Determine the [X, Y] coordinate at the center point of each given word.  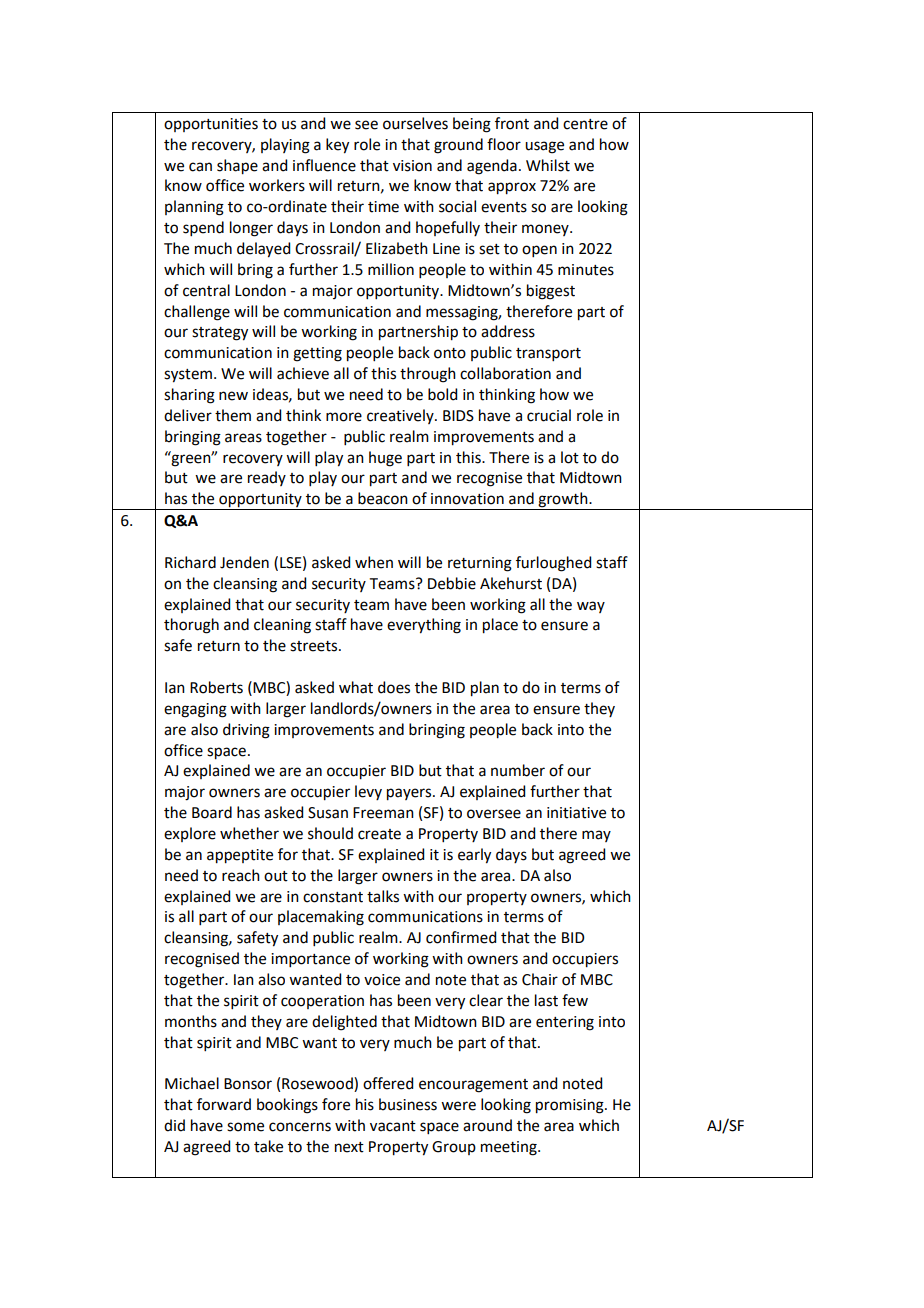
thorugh [191, 626]
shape [237, 167]
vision [412, 166]
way [591, 607]
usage [544, 147]
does [394, 687]
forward [224, 1104]
